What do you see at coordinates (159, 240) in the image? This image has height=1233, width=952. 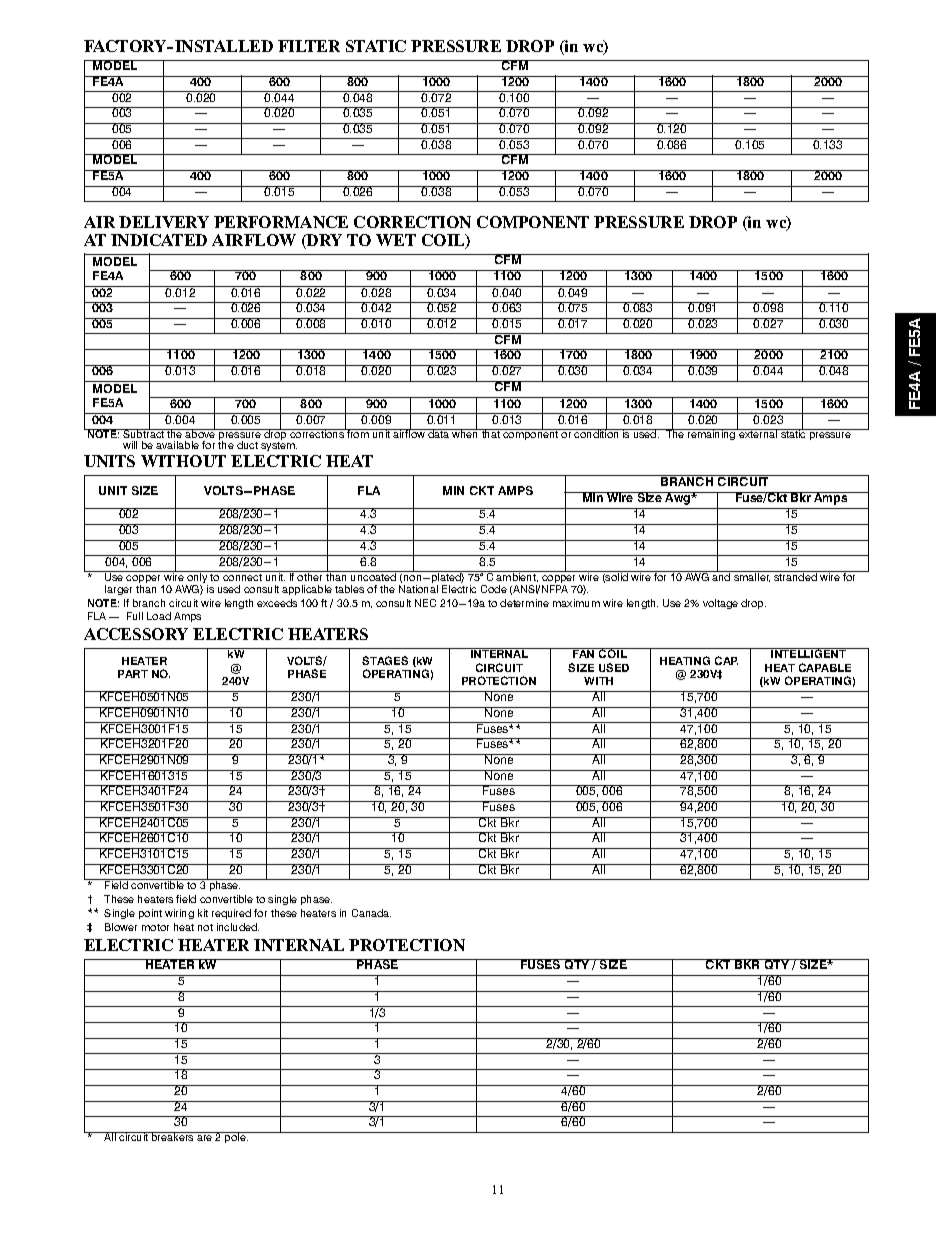 I see `INDICATED` at bounding box center [159, 240].
